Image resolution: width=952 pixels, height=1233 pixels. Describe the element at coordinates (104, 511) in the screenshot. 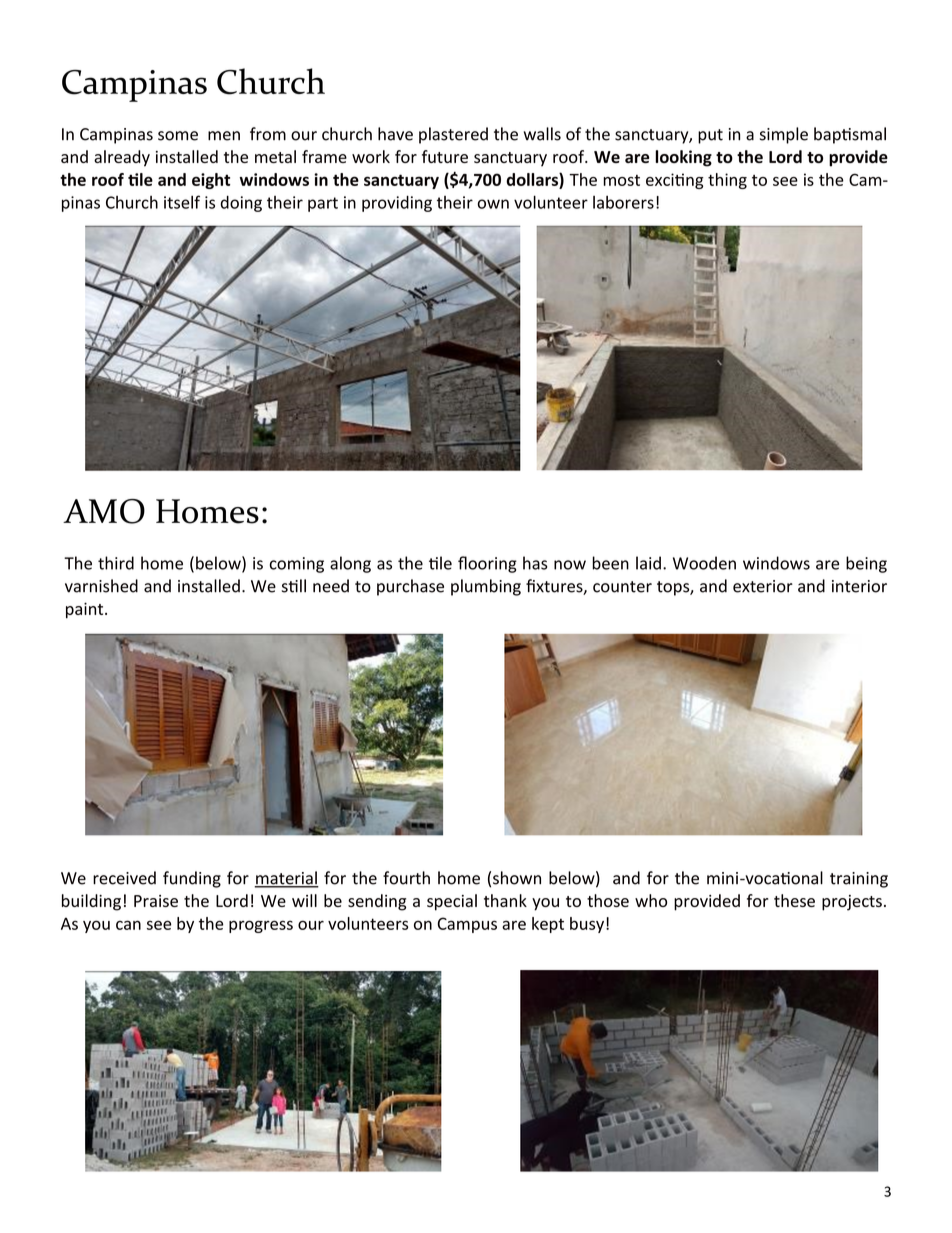

I see `AMO` at that location.
